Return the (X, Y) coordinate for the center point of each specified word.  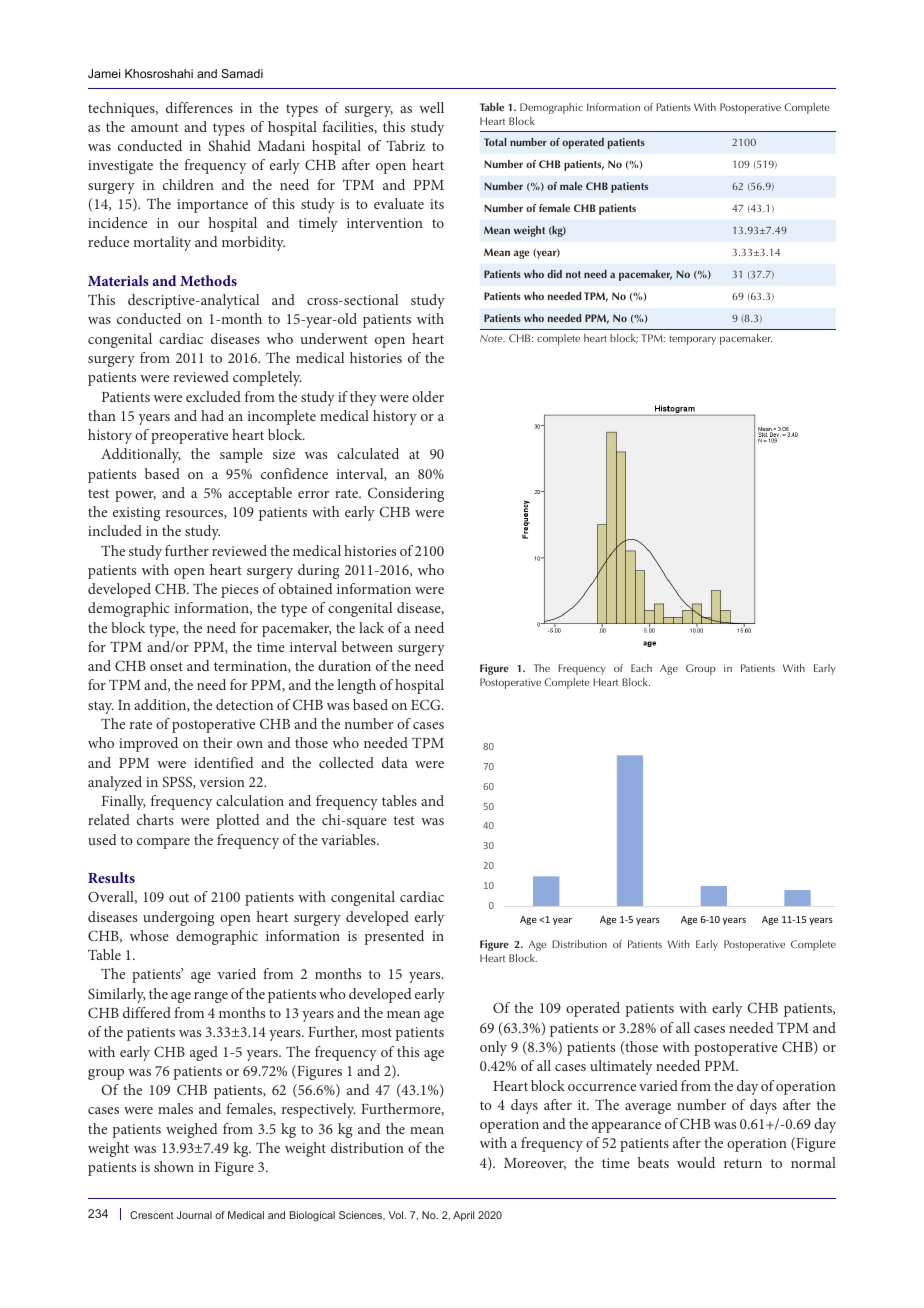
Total (495, 142)
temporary (692, 340)
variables (349, 839)
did (554, 274)
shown (174, 1166)
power (135, 496)
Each (641, 668)
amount (155, 127)
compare (163, 843)
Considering (406, 494)
